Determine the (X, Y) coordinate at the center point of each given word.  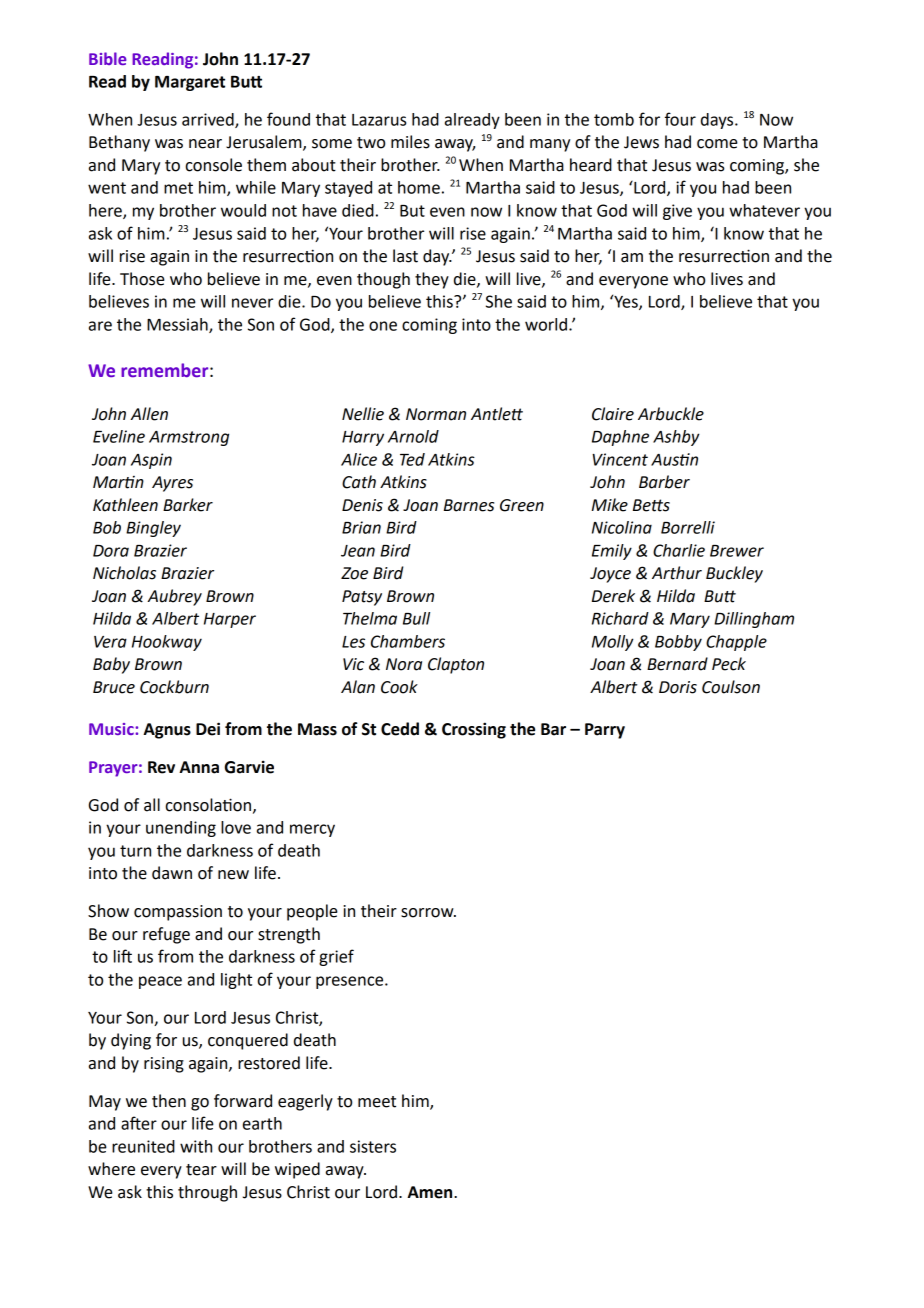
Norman (436, 414)
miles (410, 142)
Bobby (678, 643)
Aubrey (174, 597)
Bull (416, 618)
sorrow (428, 913)
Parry (605, 731)
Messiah (178, 325)
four (680, 119)
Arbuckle (671, 414)
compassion (178, 913)
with (196, 1146)
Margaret (190, 83)
